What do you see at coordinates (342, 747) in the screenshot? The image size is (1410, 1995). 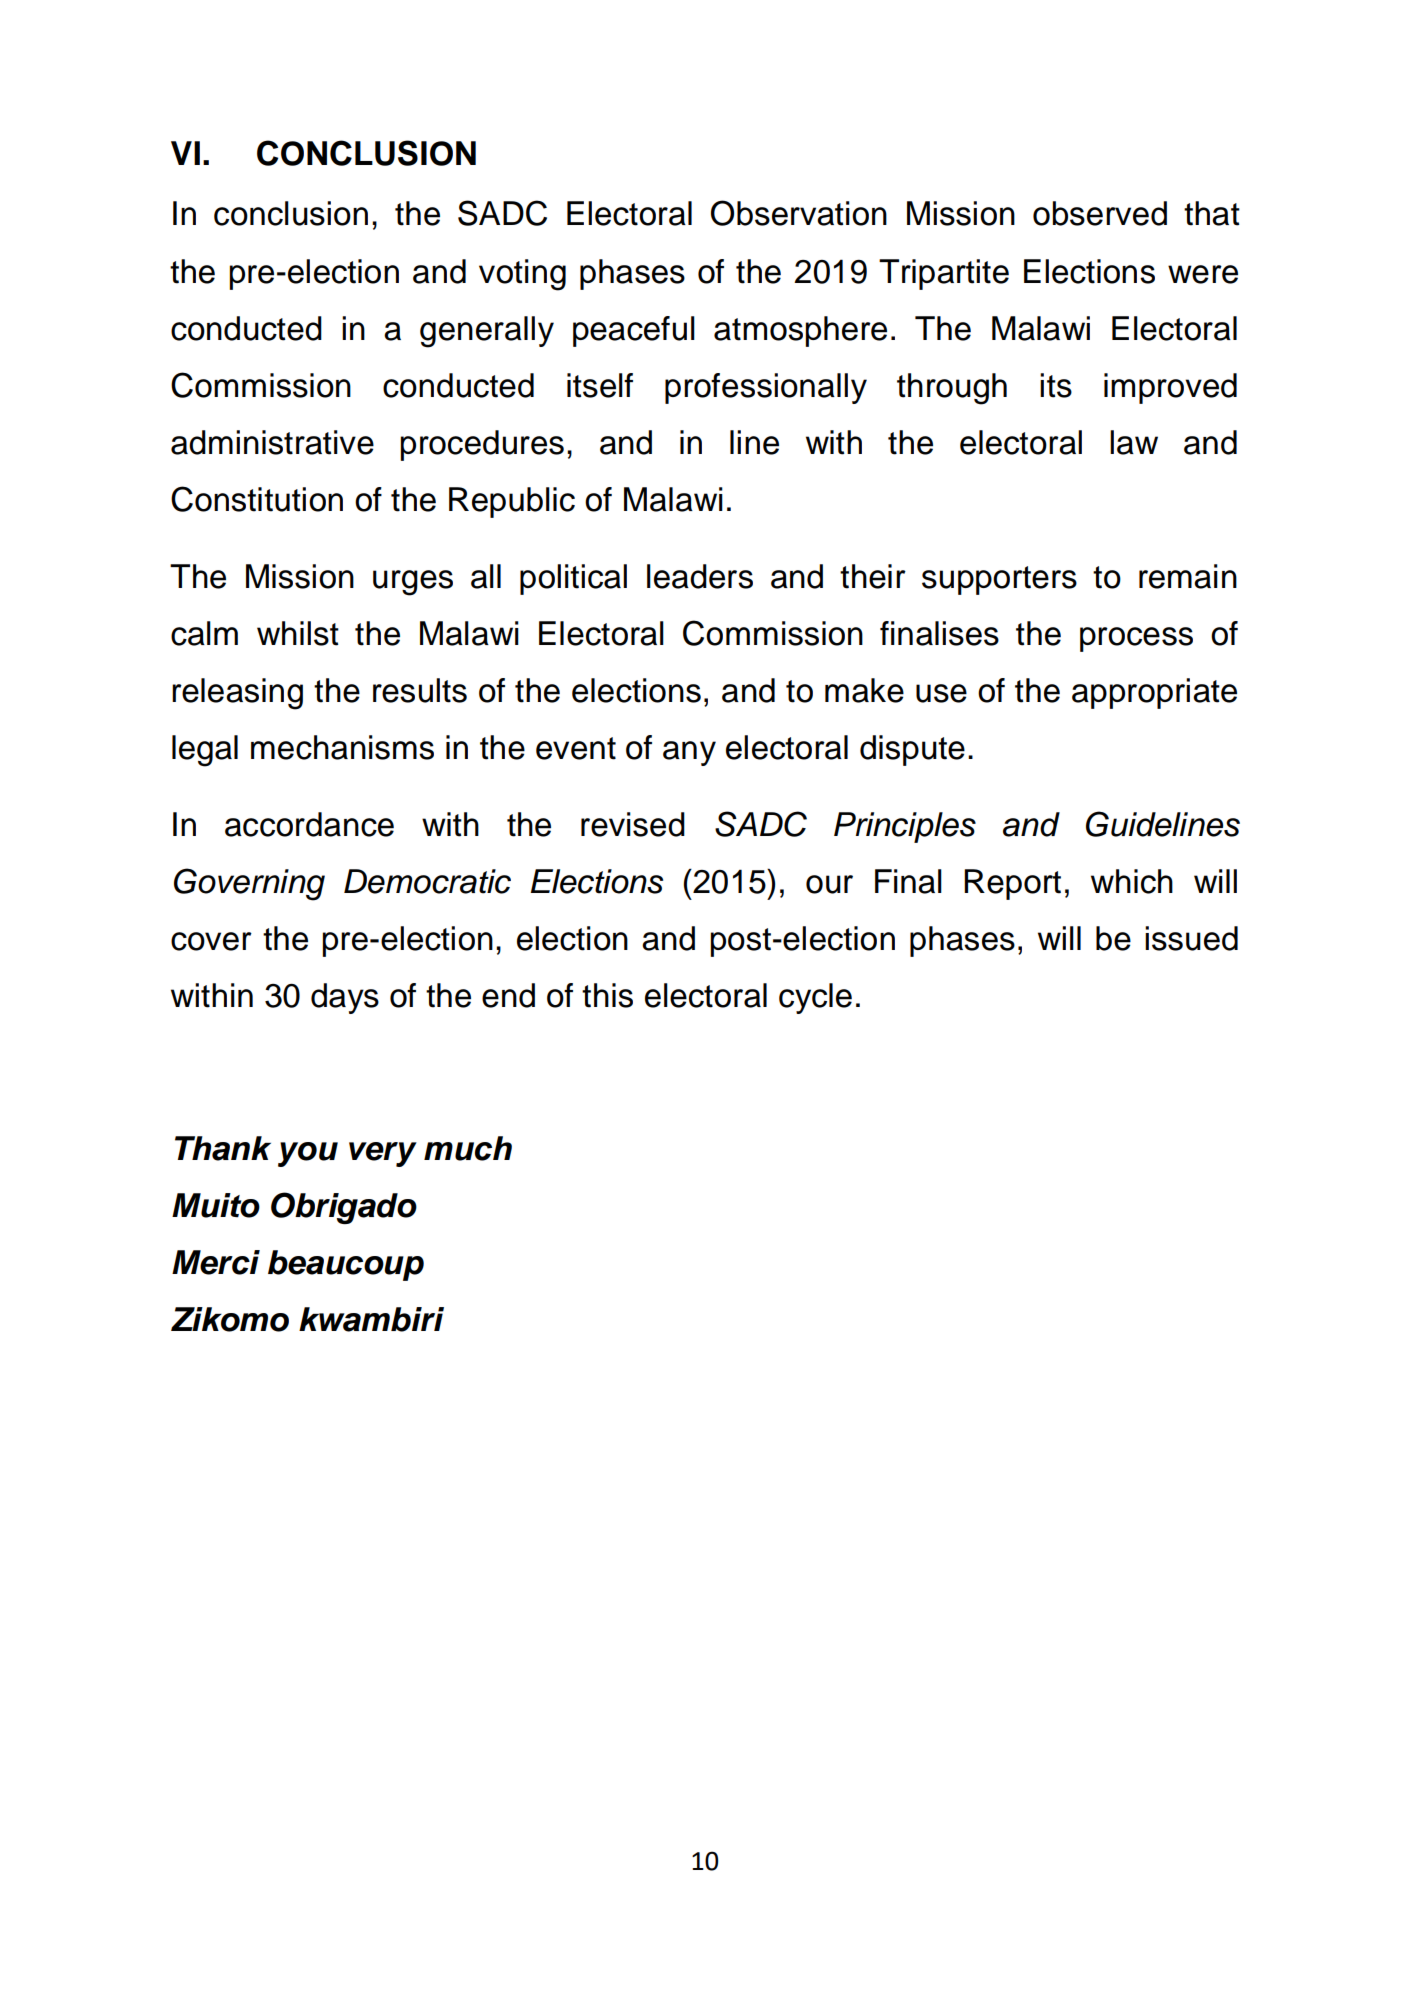 I see `mechanisms` at bounding box center [342, 747].
